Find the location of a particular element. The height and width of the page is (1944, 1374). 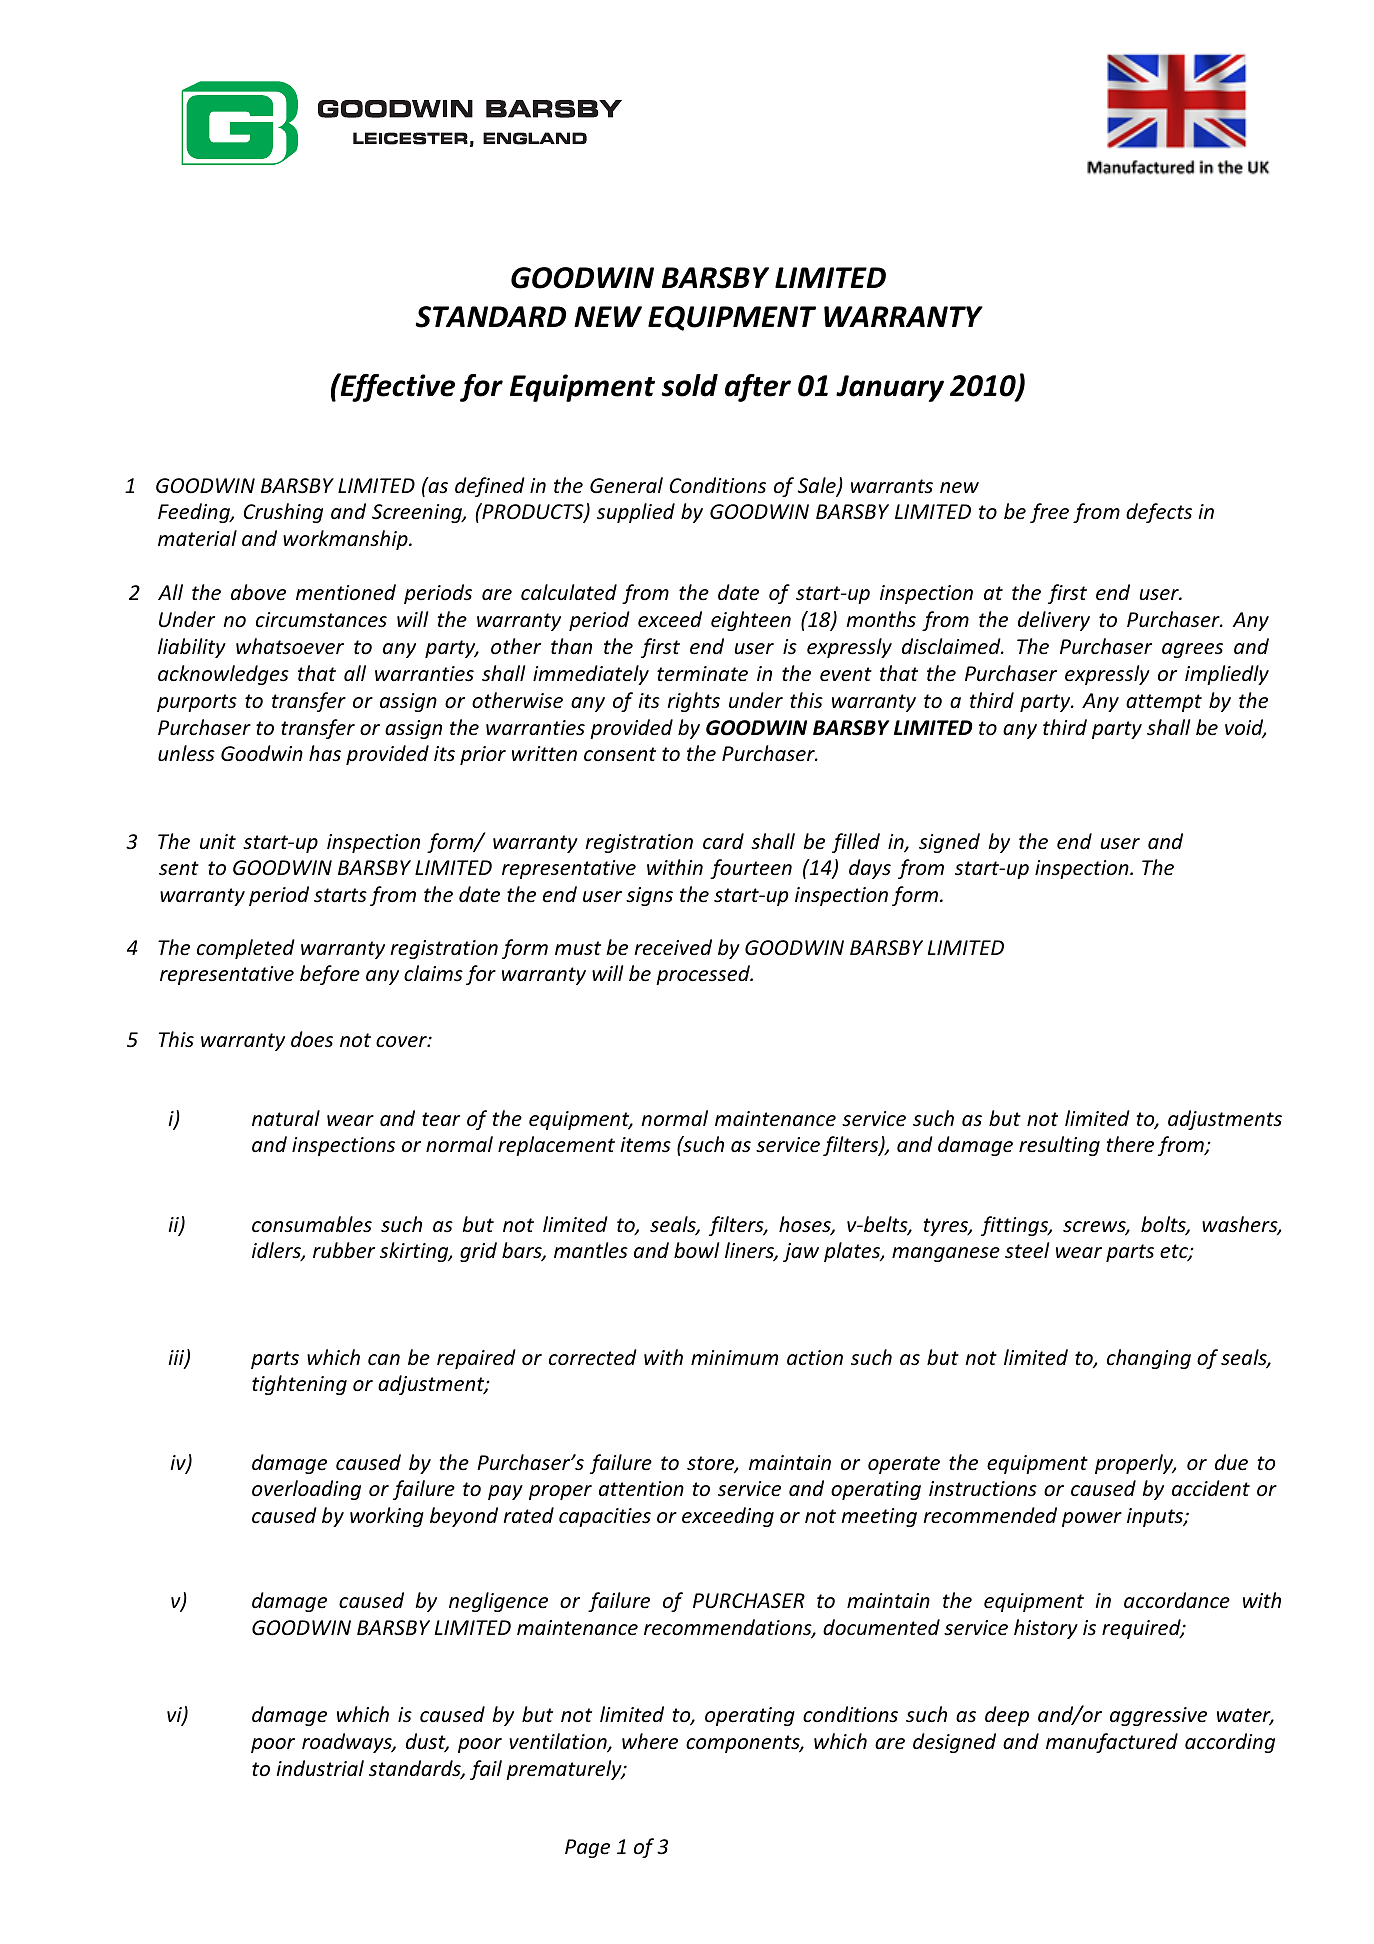

days is located at coordinates (870, 869).
